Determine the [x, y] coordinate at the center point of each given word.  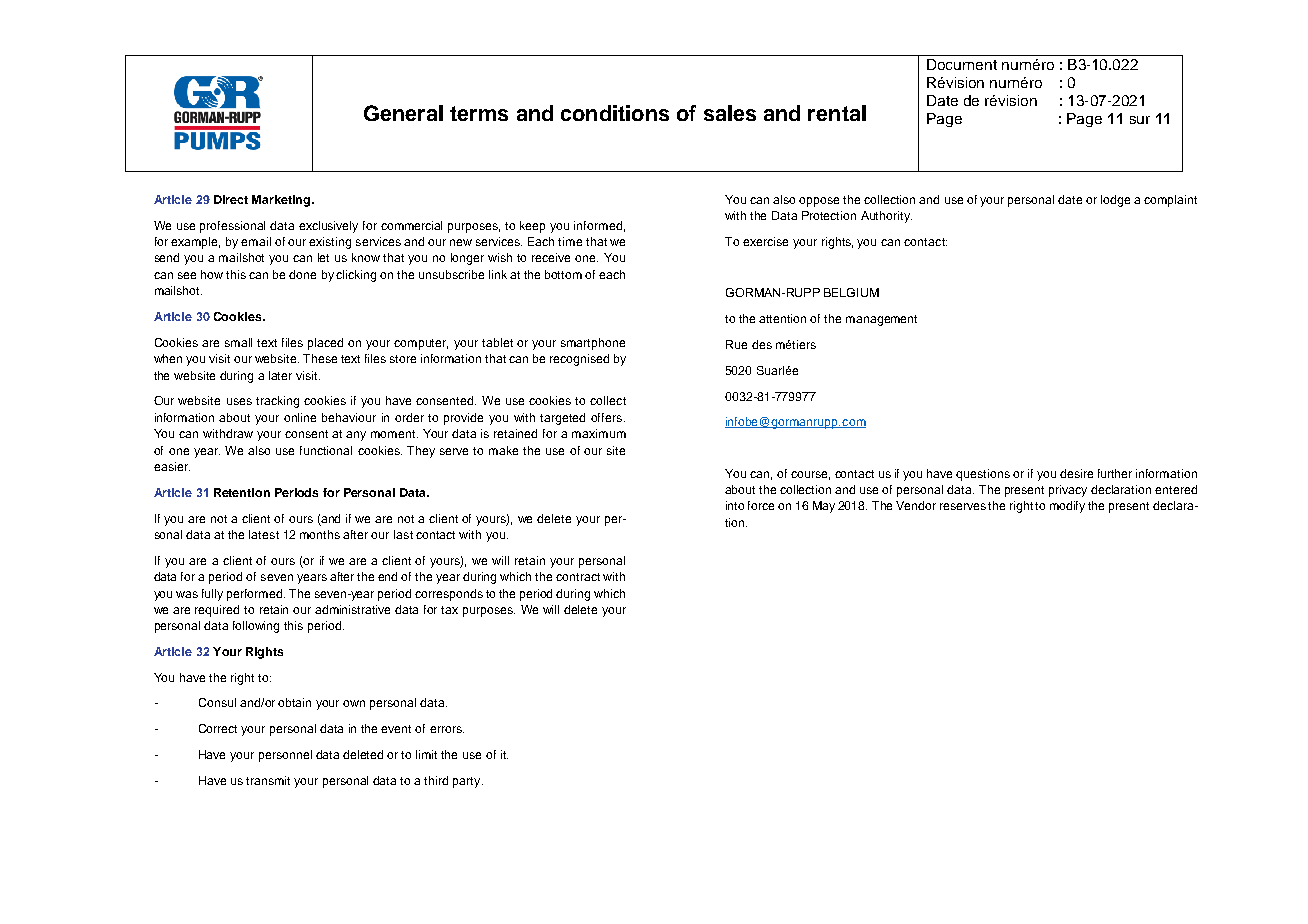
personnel [285, 756]
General [403, 113]
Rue [736, 344]
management [881, 320]
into [735, 505]
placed [325, 344]
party [468, 782]
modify [1067, 507]
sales [730, 113]
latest [264, 534]
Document [962, 64]
